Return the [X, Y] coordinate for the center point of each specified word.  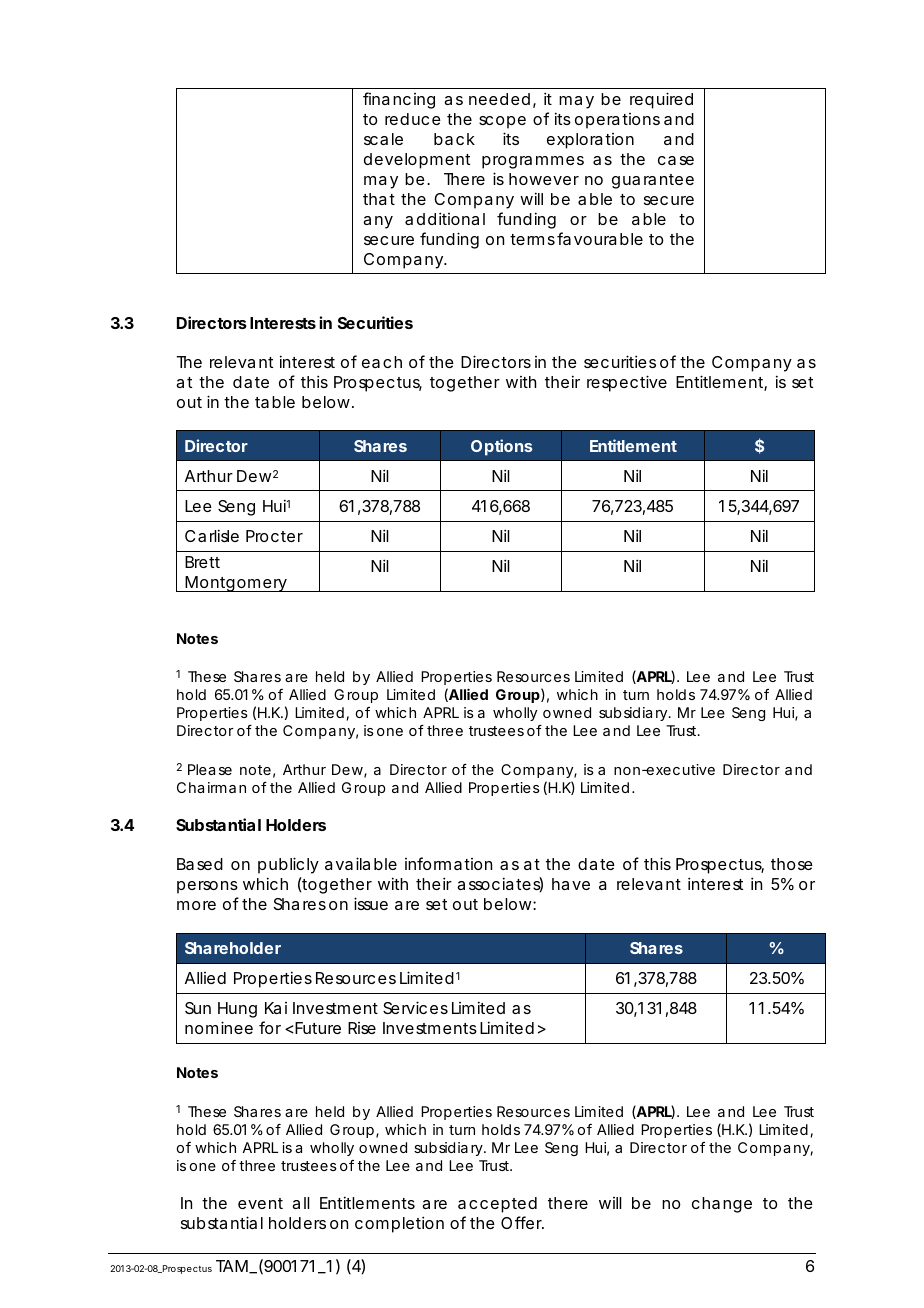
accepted [497, 1205]
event [260, 1203]
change [722, 1205]
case [676, 160]
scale [383, 139]
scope [502, 122]
